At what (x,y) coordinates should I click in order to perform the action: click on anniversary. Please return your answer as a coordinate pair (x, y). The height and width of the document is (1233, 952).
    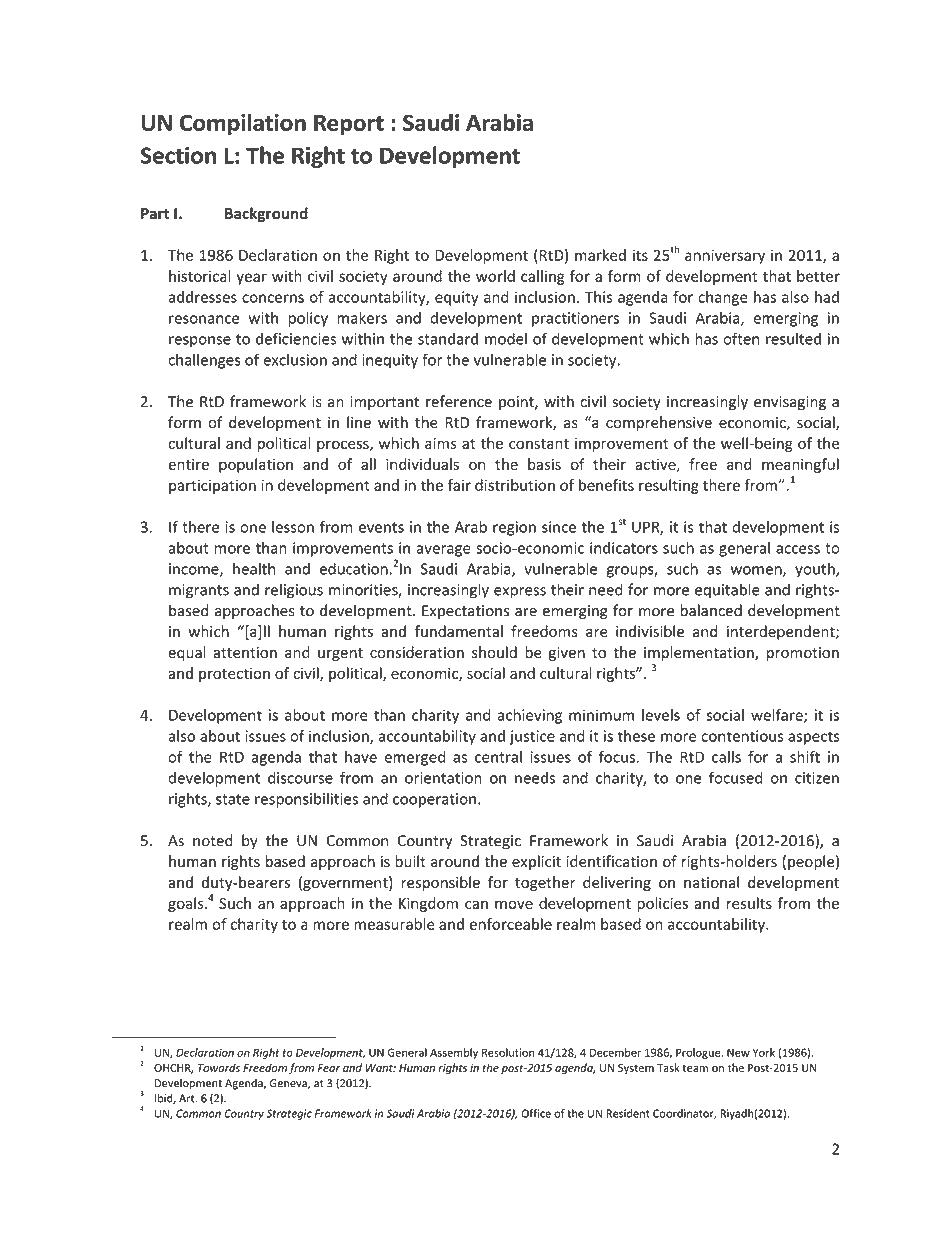
    Looking at the image, I should click on (725, 256).
